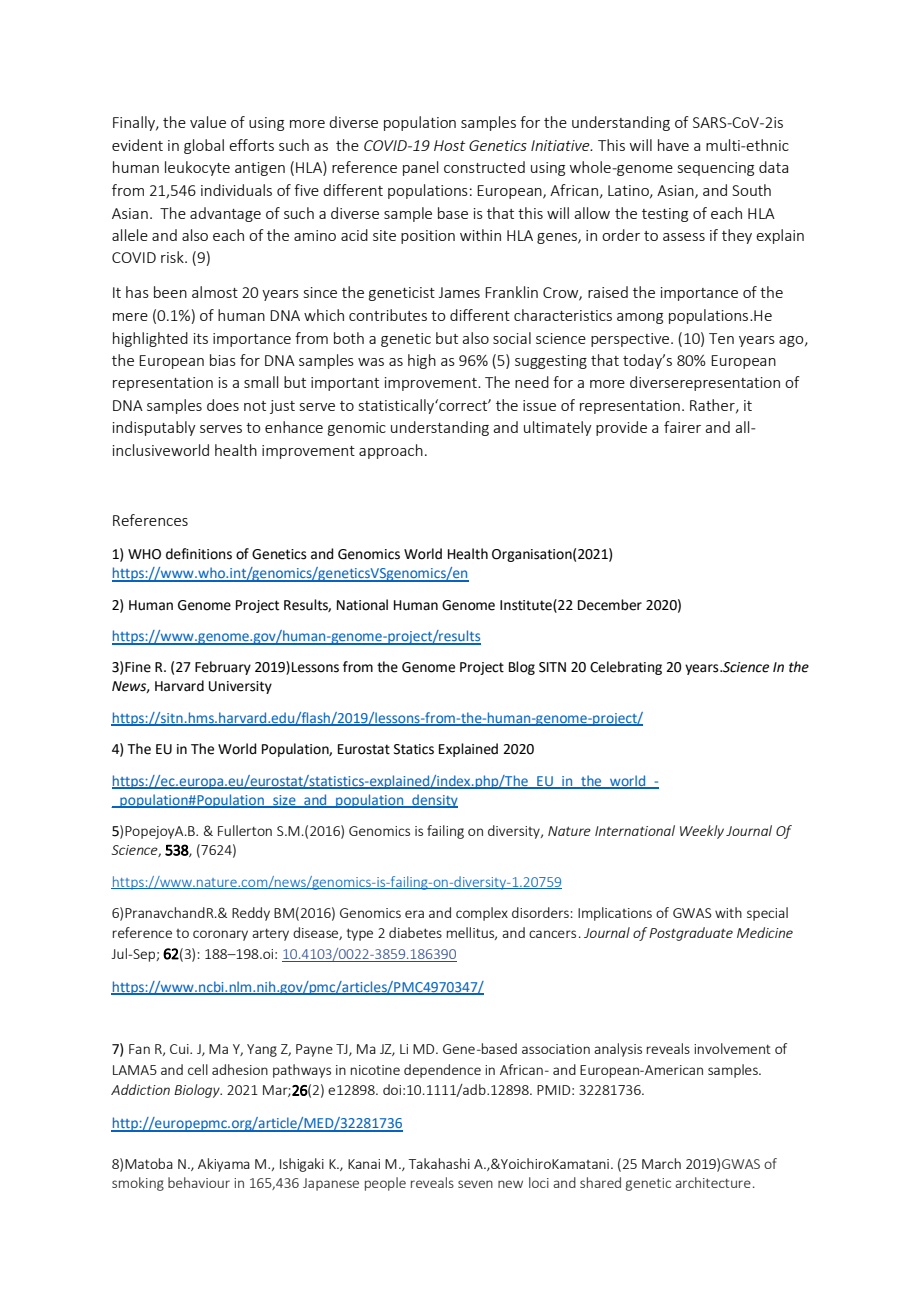 This screenshot has height=1308, width=924. Describe the element at coordinates (449, 145) in the screenshot. I see `Host` at that location.
